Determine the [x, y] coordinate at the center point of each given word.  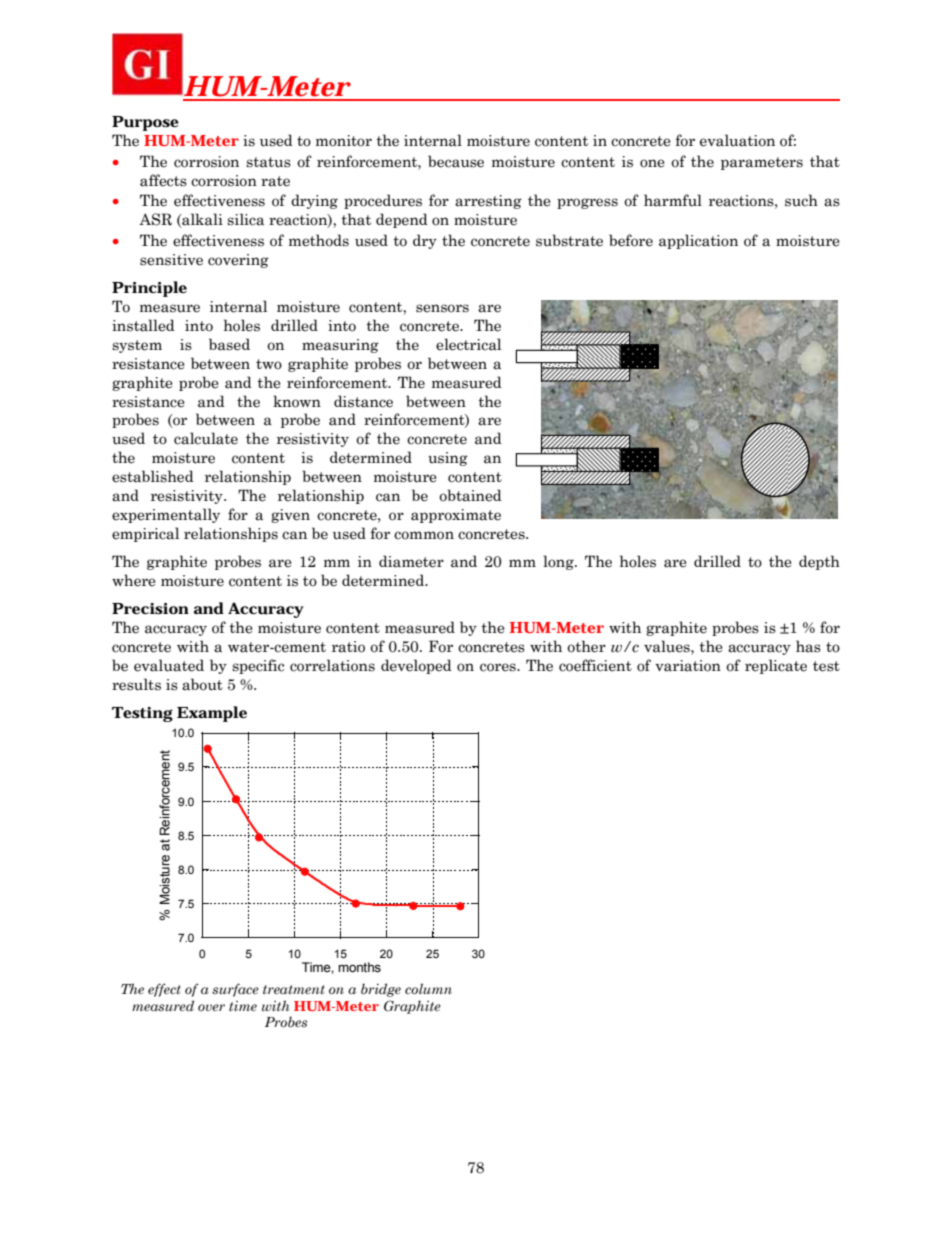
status [268, 162]
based [229, 344]
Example [212, 714]
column [428, 988]
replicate [776, 666]
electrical [468, 344]
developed [416, 666]
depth [819, 562]
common [424, 535]
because [456, 161]
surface [235, 990]
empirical [145, 534]
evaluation [737, 140]
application [698, 241]
